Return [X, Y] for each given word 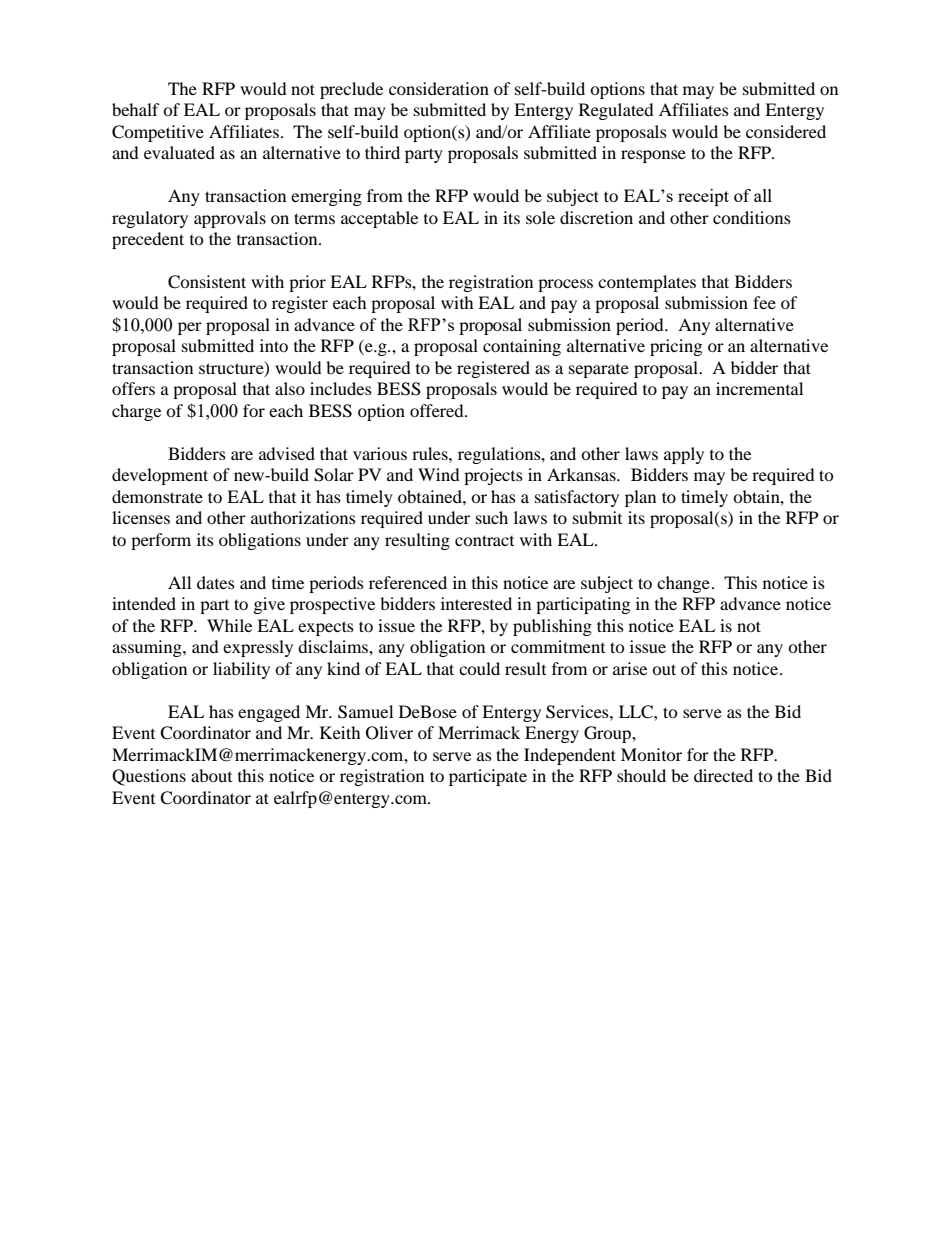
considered [786, 131]
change [683, 584]
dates [216, 582]
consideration [439, 88]
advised [287, 453]
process [565, 285]
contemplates [647, 283]
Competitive [158, 133]
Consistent [207, 282]
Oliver [389, 733]
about [211, 775]
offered [438, 410]
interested [476, 603]
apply [684, 455]
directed [723, 775]
